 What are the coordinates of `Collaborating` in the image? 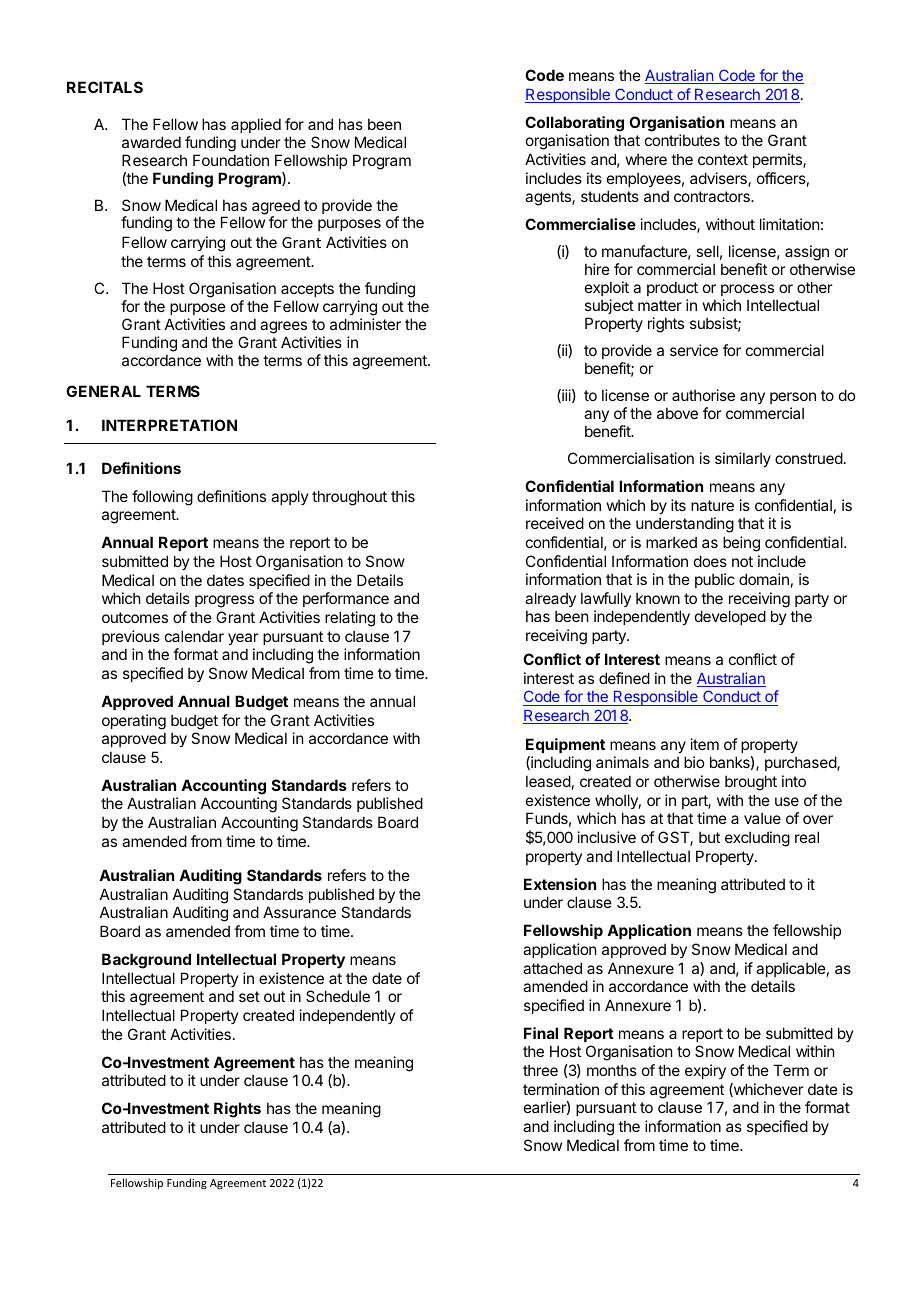 It's located at (574, 124).
